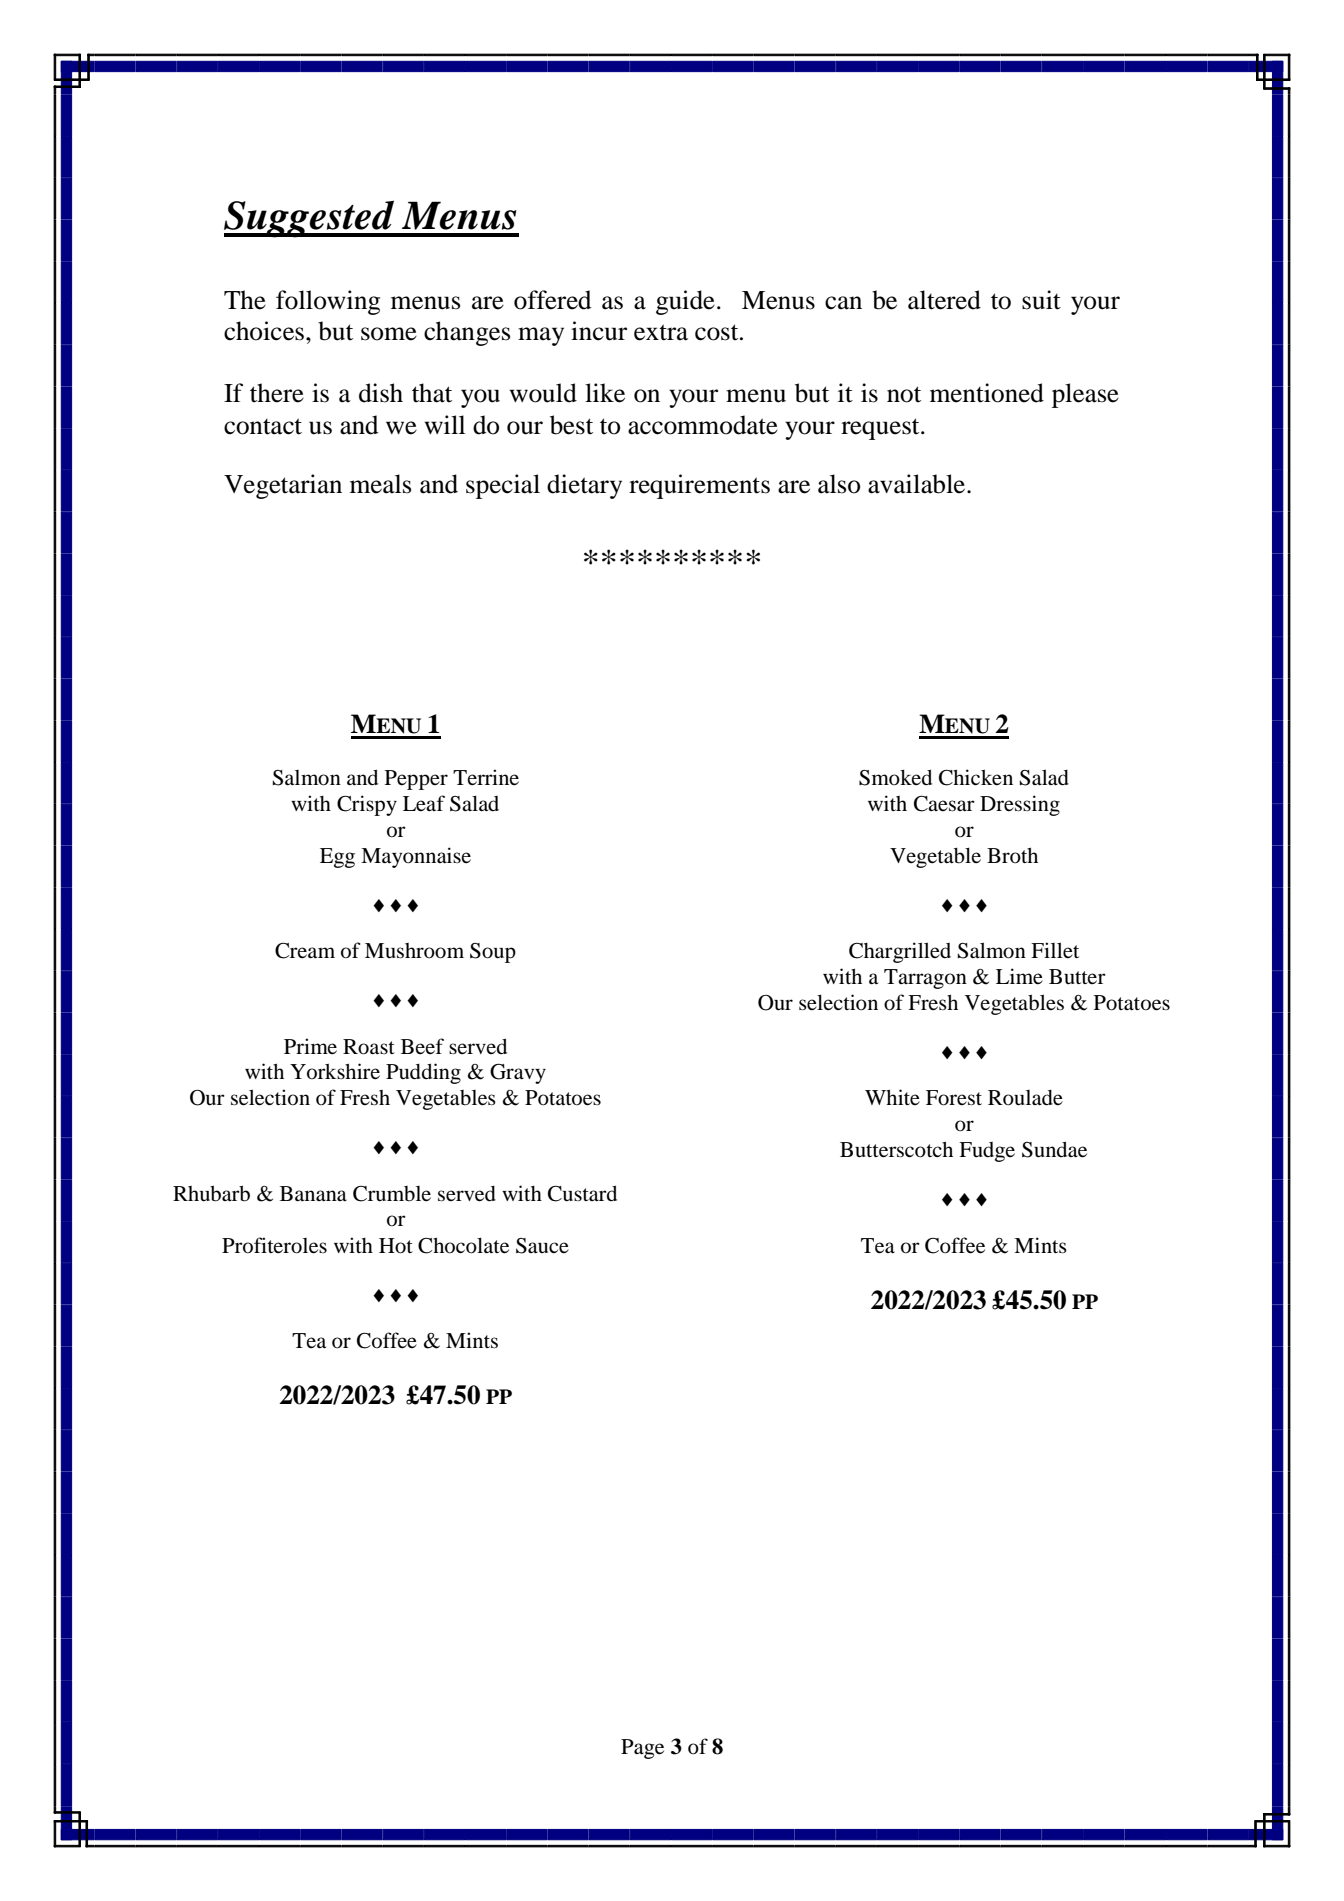 Image resolution: width=1344 pixels, height=1901 pixels. What do you see at coordinates (685, 302) in the image?
I see `guide` at bounding box center [685, 302].
